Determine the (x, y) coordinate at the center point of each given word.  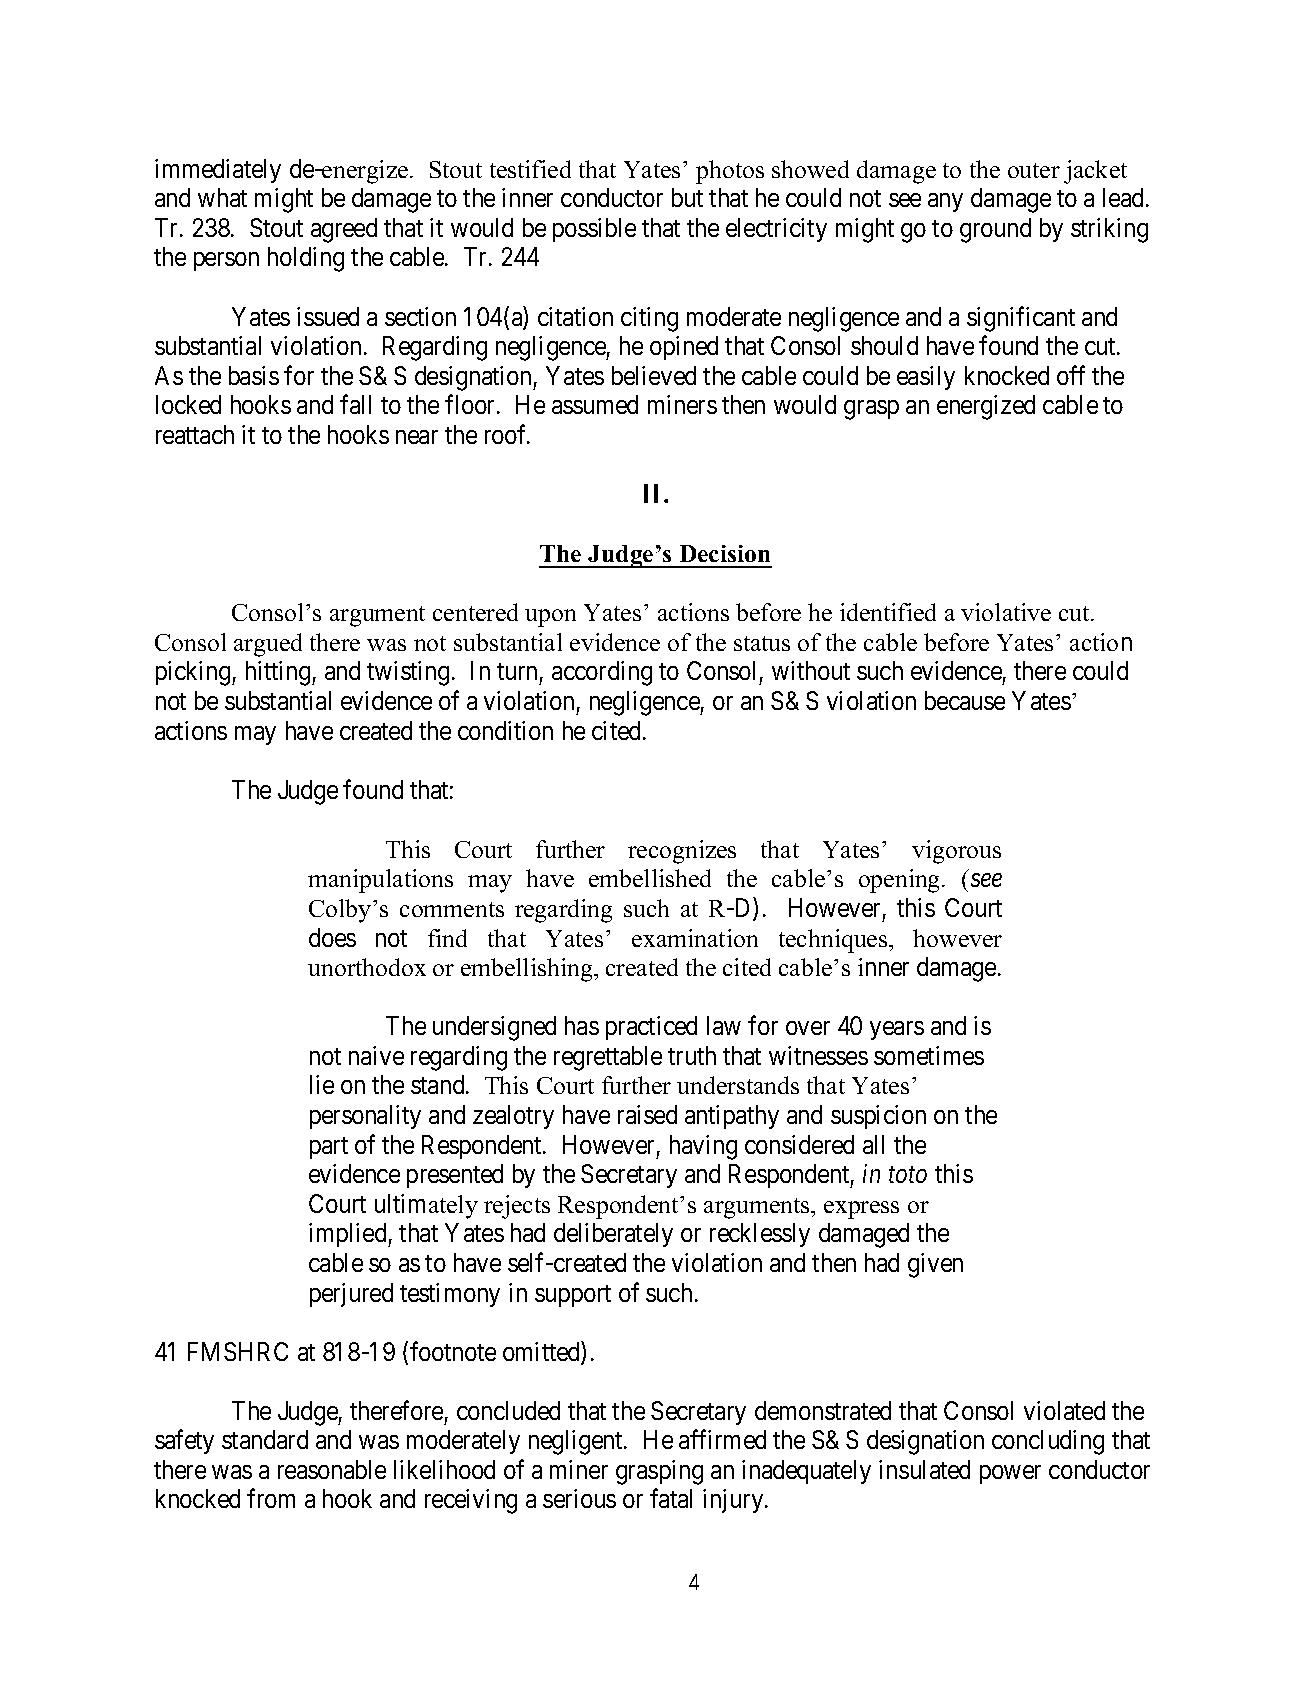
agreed (344, 230)
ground (995, 230)
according (602, 673)
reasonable (332, 1469)
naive (376, 1055)
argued (268, 645)
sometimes (929, 1055)
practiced (651, 1028)
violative (1006, 612)
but (687, 197)
